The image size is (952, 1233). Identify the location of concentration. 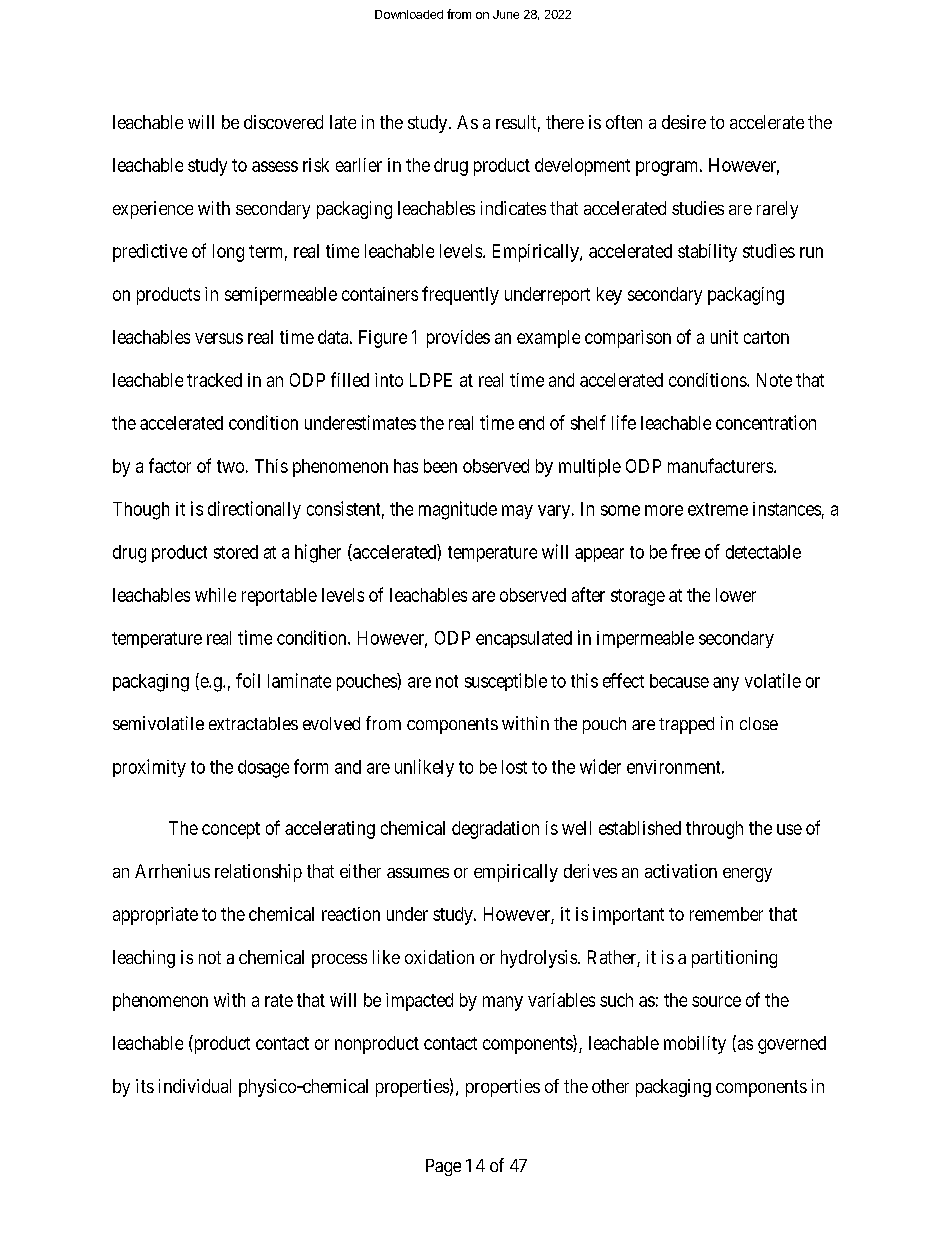
(766, 422).
